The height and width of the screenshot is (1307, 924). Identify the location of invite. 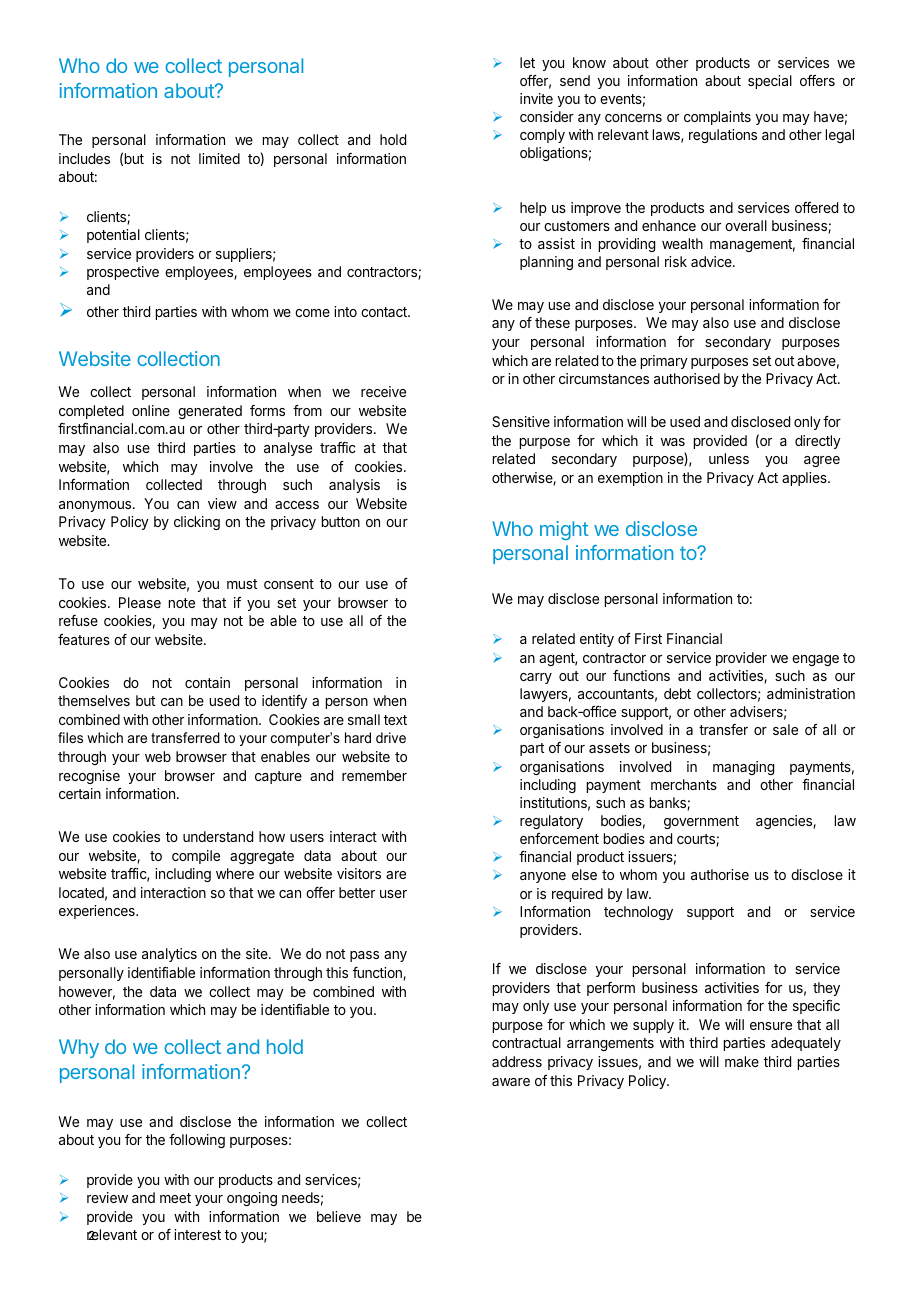
(536, 98).
